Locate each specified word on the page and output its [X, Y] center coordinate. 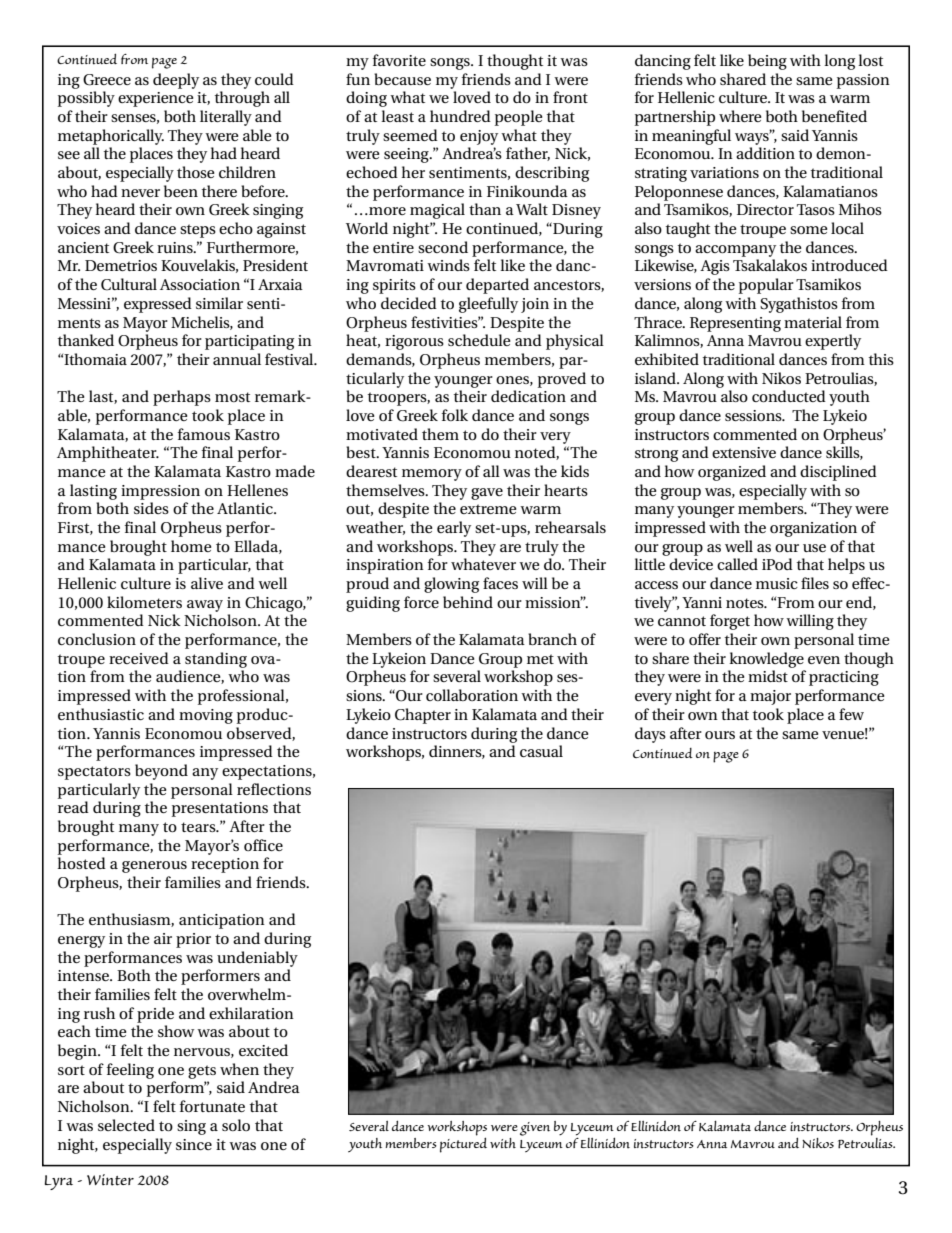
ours [720, 735]
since [194, 1144]
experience [155, 99]
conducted [789, 396]
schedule [479, 340]
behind [468, 602]
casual [541, 751]
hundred [460, 116]
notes [746, 603]
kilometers [144, 602]
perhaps [182, 398]
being [767, 62]
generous [154, 867]
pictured [463, 1144]
